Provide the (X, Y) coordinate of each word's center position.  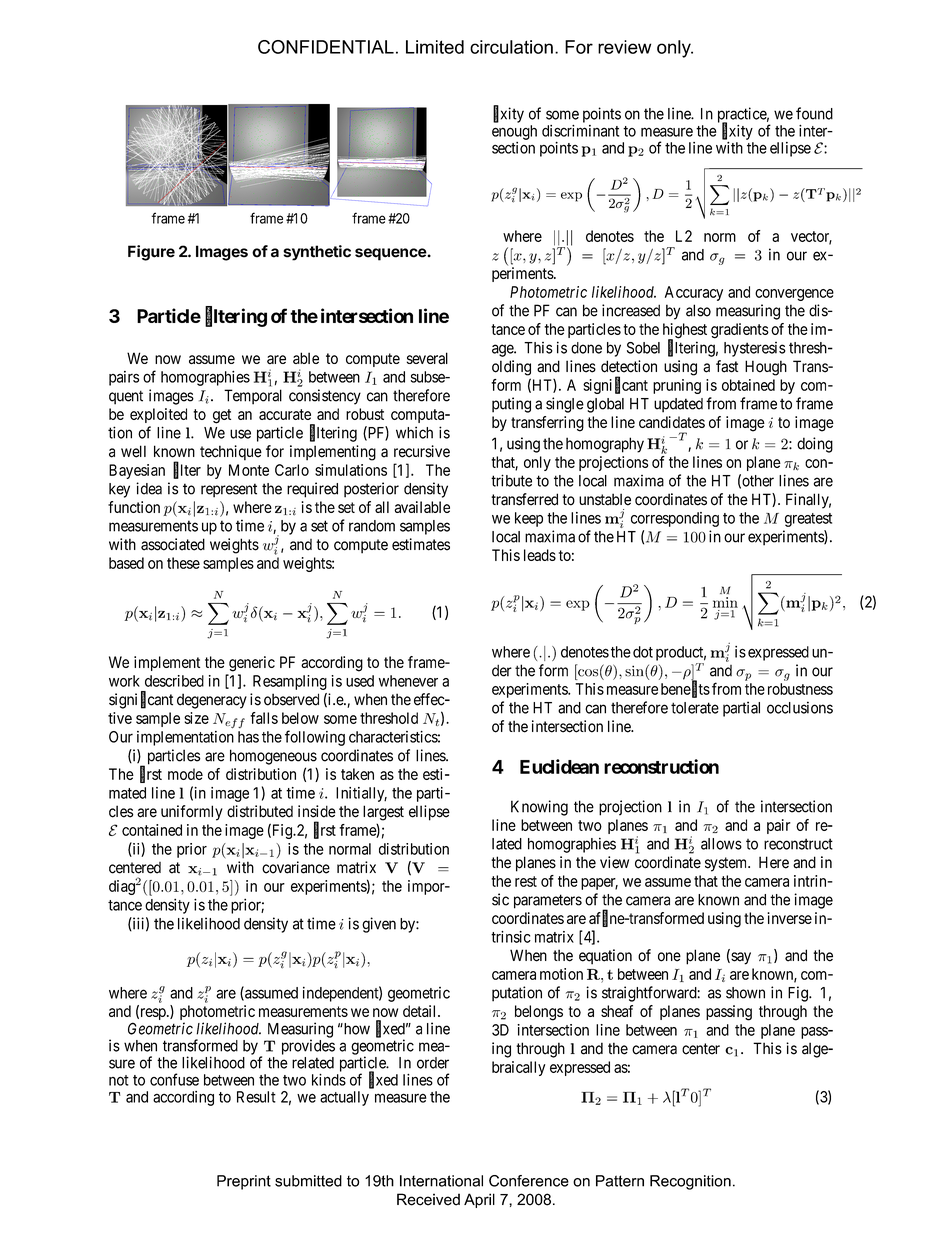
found (814, 113)
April (479, 1200)
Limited (435, 47)
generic (252, 664)
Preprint (244, 1182)
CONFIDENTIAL (326, 47)
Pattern (620, 1181)
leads (540, 555)
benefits (685, 689)
